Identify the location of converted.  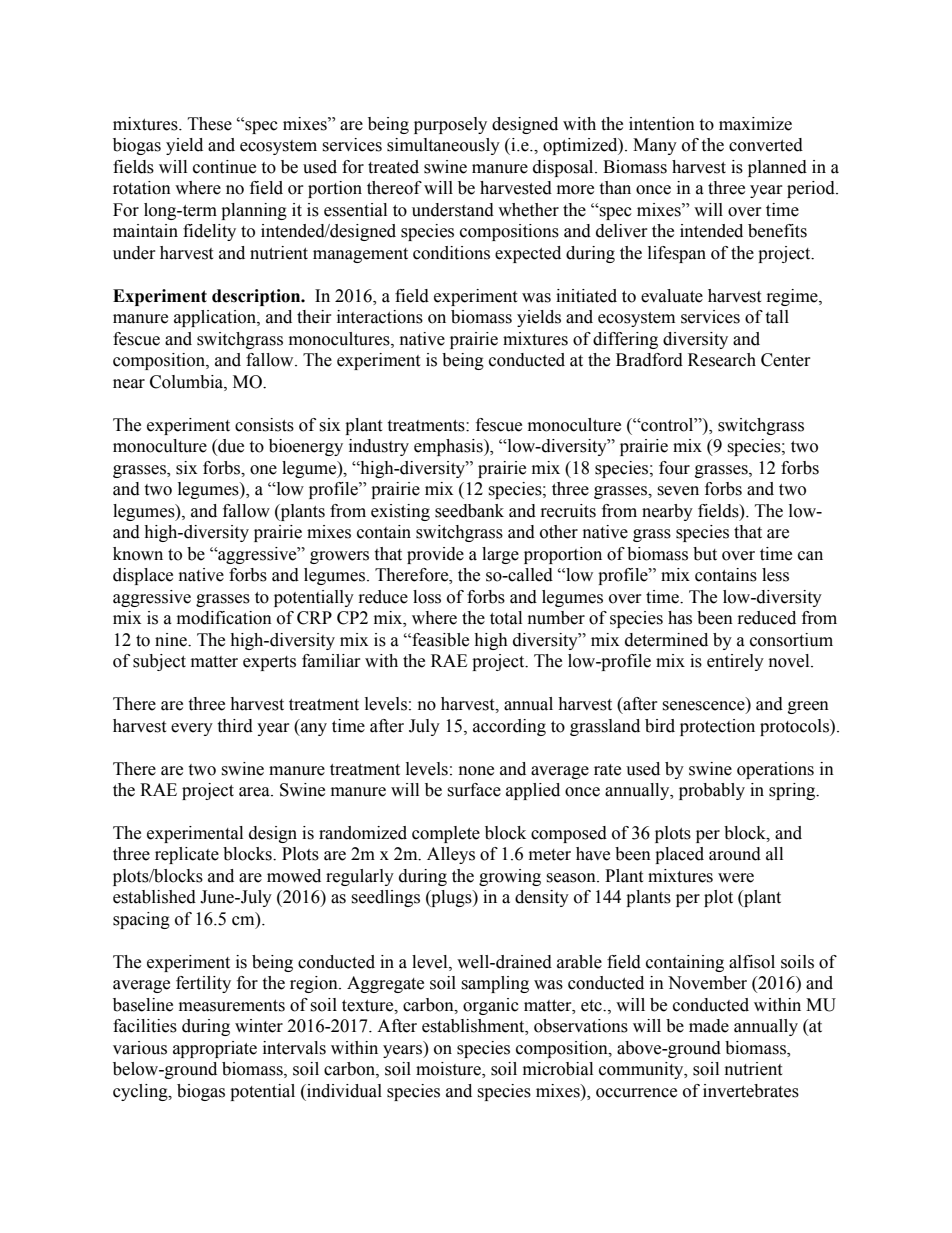
(766, 145).
